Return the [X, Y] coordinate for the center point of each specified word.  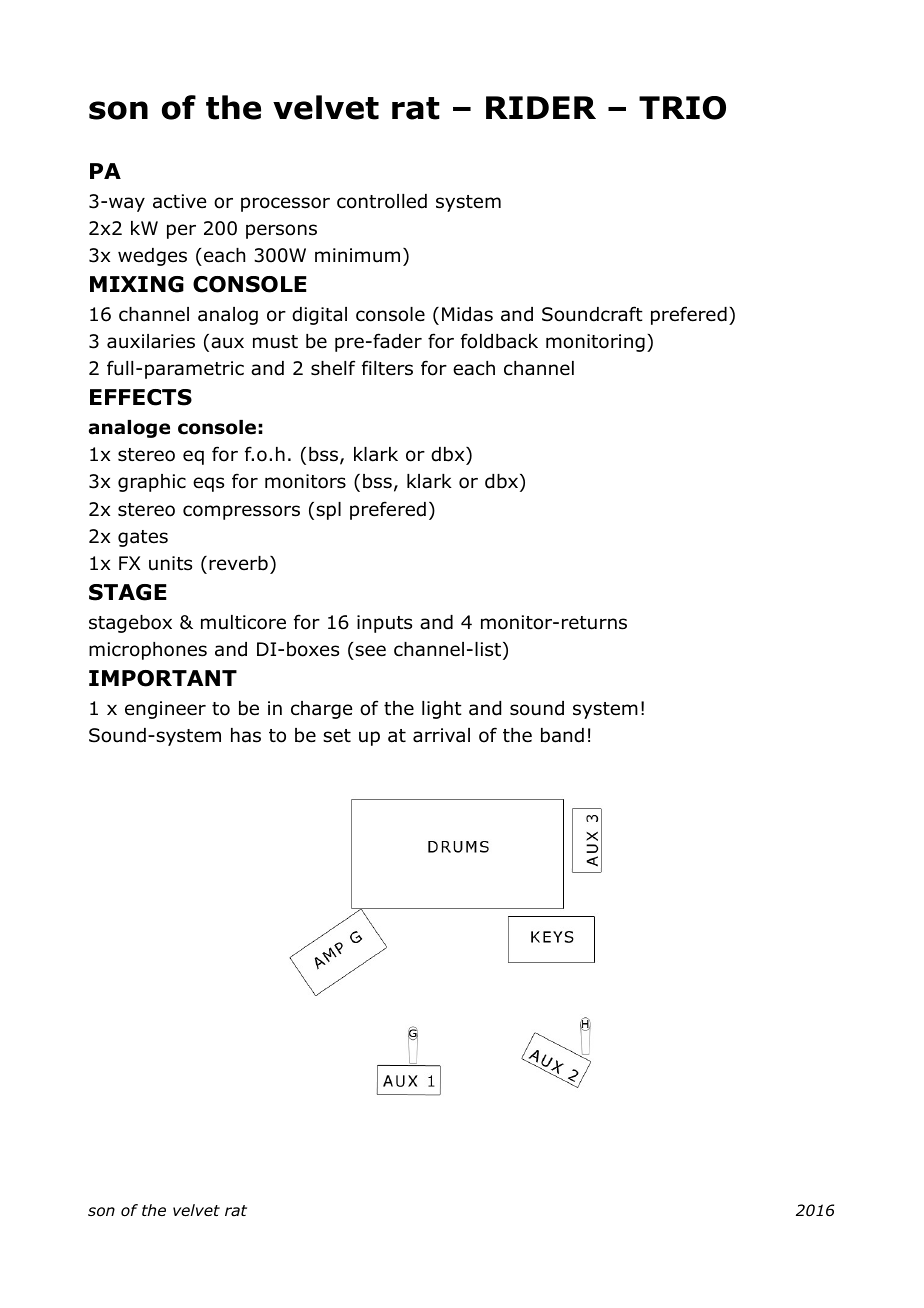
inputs [384, 624]
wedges [152, 257]
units [170, 563]
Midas [467, 314]
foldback [499, 341]
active [179, 201]
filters [387, 368]
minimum [357, 255]
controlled [382, 201]
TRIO [682, 108]
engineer [165, 710]
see [370, 651]
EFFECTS [141, 397]
